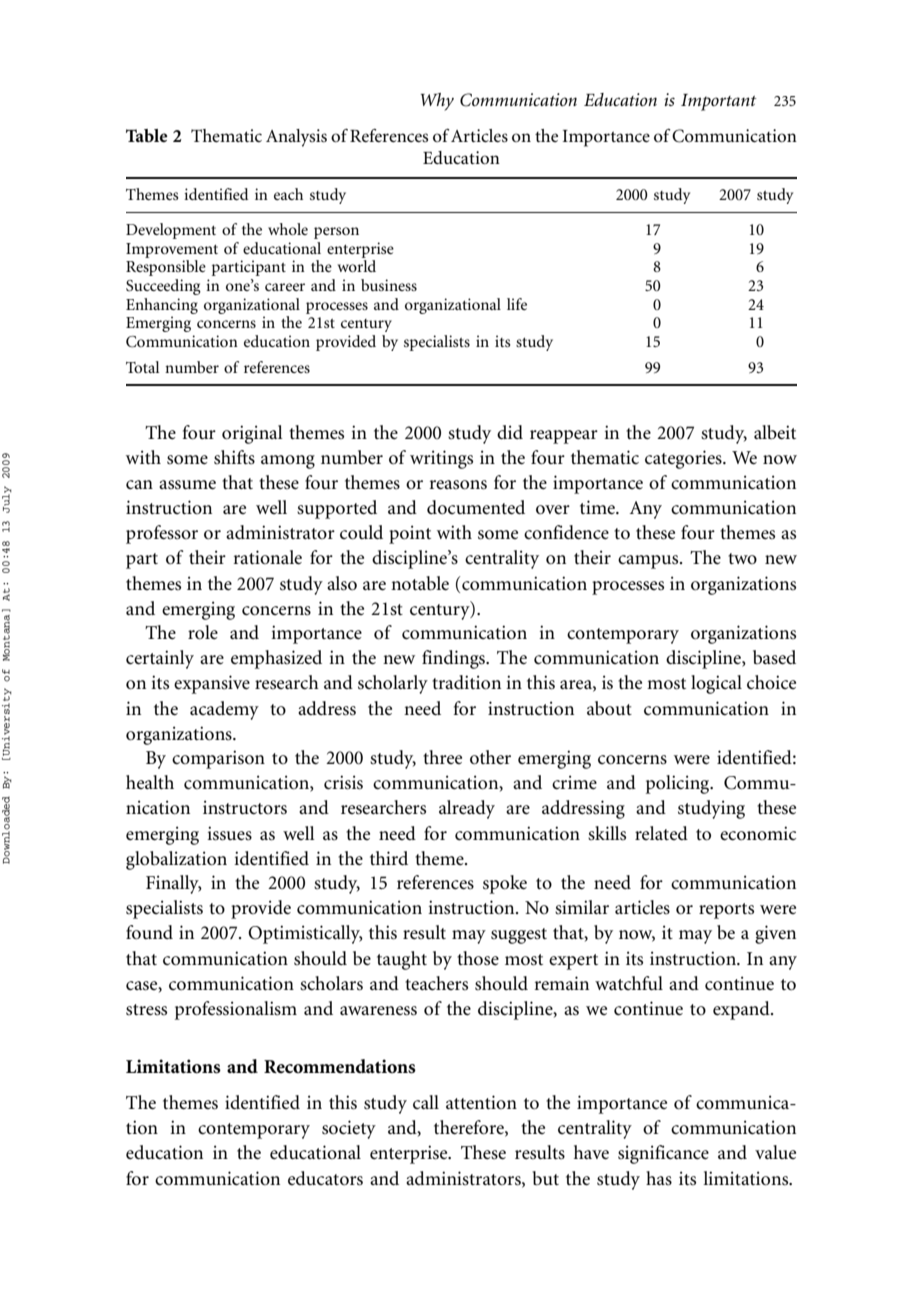 The image size is (922, 1316). Describe the element at coordinates (296, 138) in the page. I see `Analysis` at that location.
